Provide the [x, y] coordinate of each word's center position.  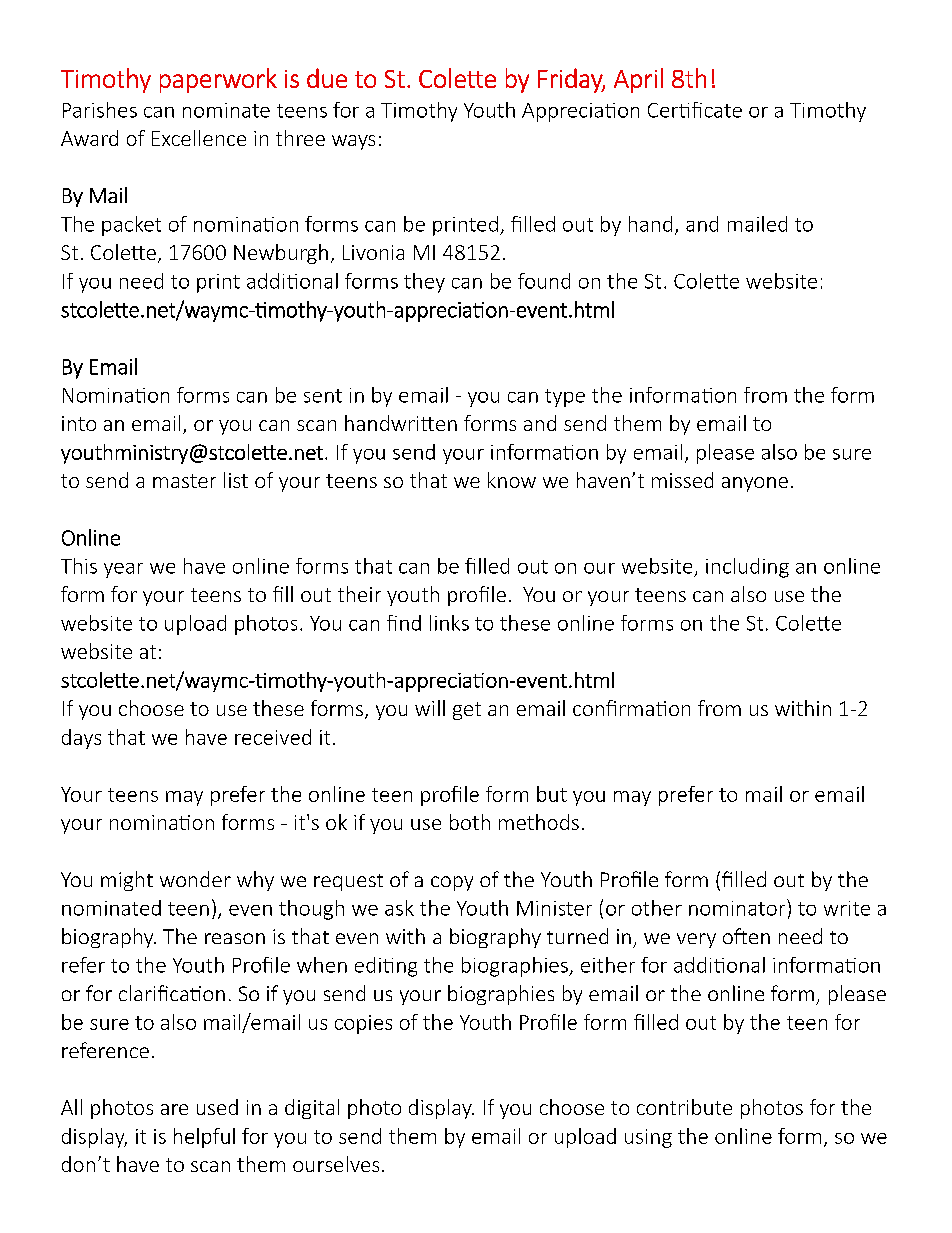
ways [353, 142]
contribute [684, 1107]
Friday [571, 80]
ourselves [336, 1164]
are [174, 1109]
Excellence [199, 138]
